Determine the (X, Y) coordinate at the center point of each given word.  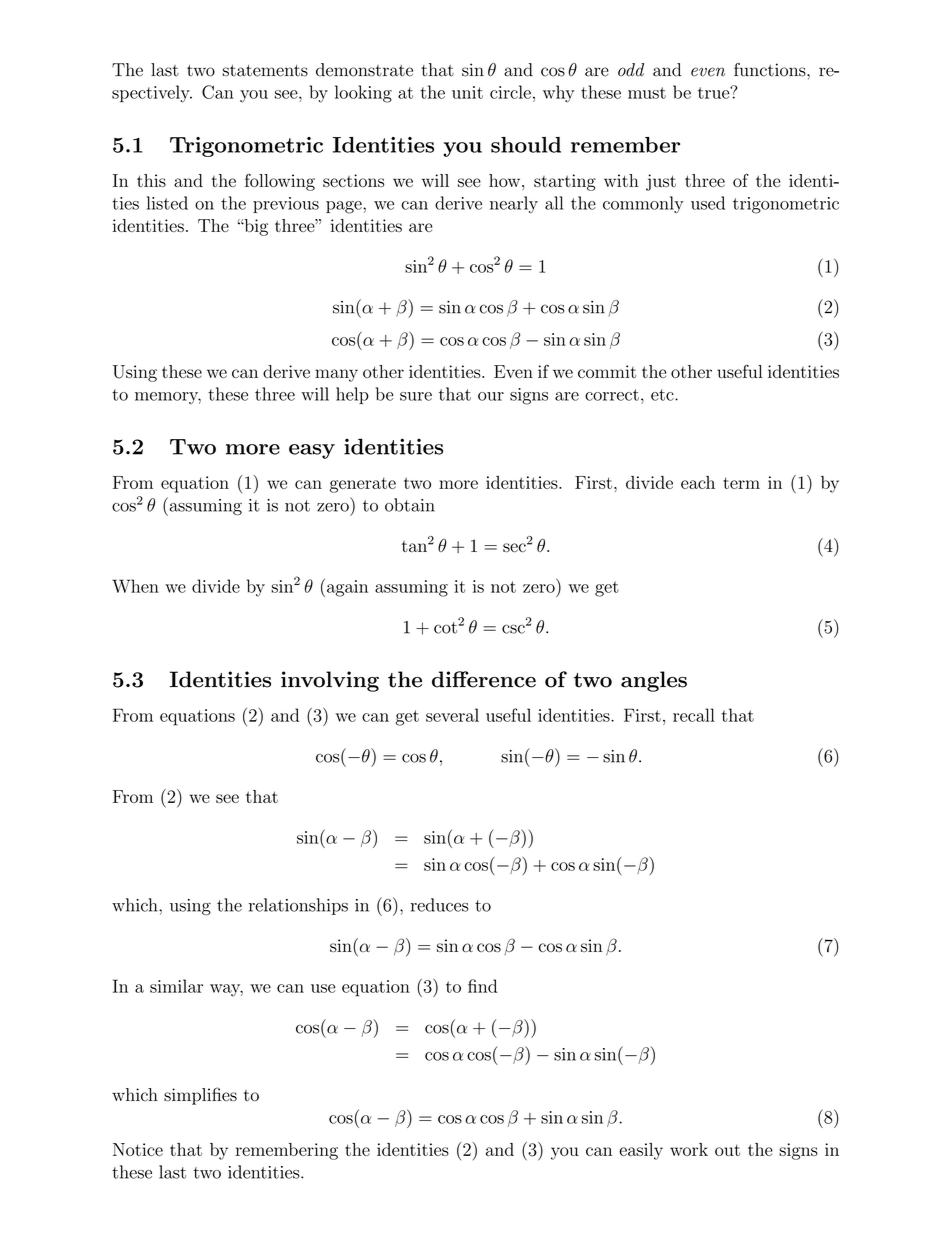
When (135, 586)
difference (484, 679)
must (647, 93)
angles (654, 681)
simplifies (200, 1096)
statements (265, 71)
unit (467, 92)
